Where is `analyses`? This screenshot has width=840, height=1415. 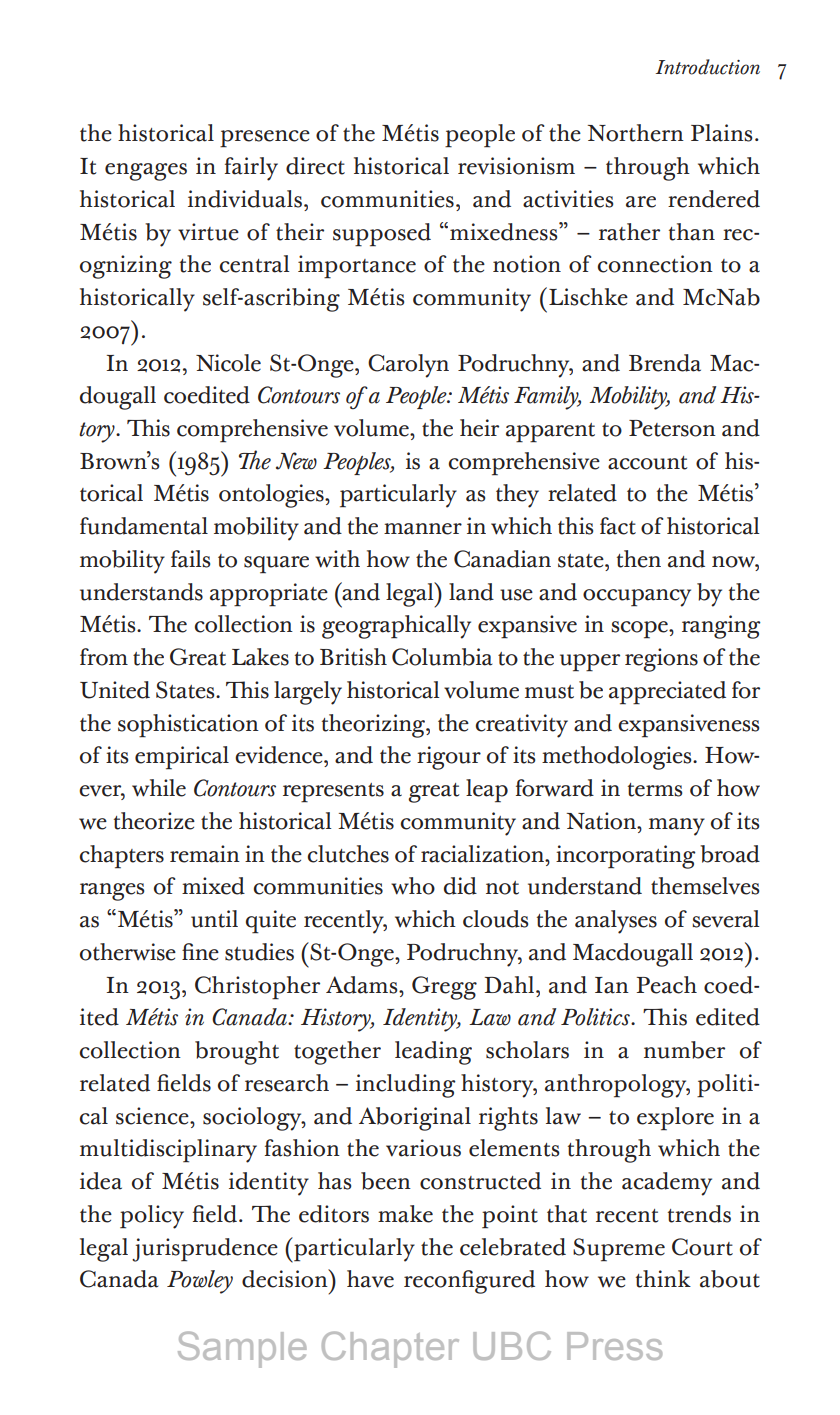 analyses is located at coordinates (616, 922).
